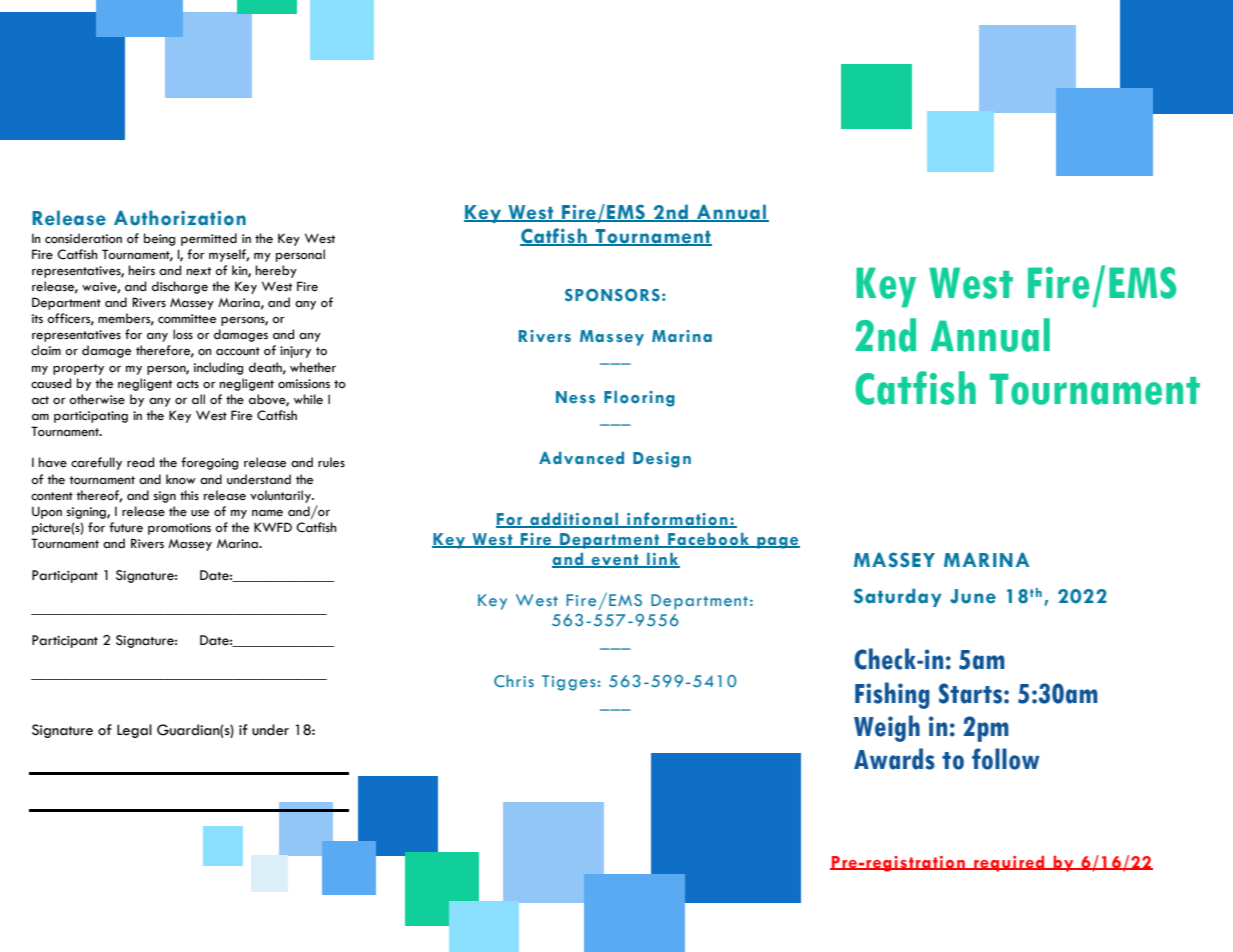  Describe the element at coordinates (574, 520) in the screenshot. I see `additional` at that location.
